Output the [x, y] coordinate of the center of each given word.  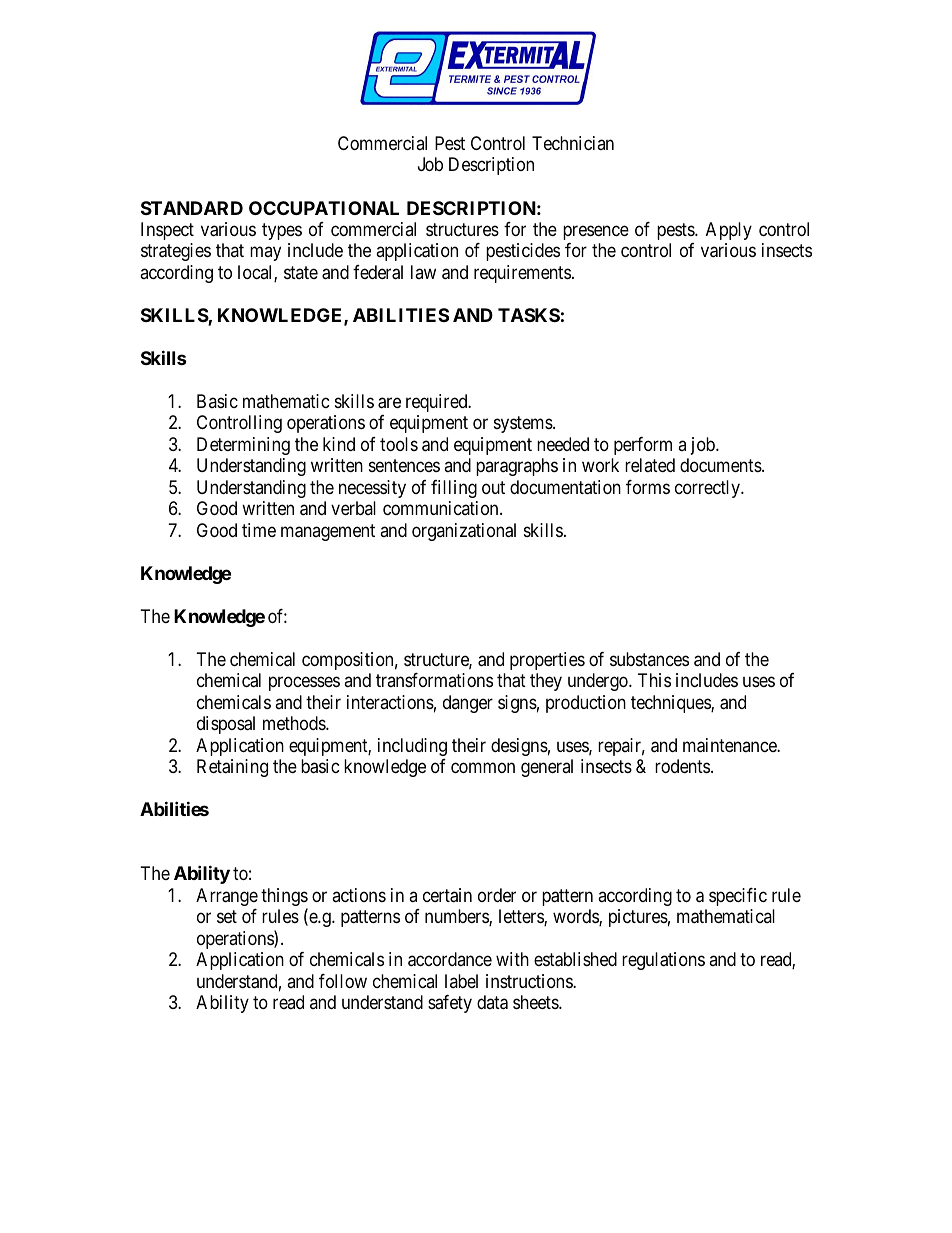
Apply [729, 231]
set [227, 917]
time [259, 530]
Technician [573, 143]
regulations [663, 961]
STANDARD [192, 208]
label [461, 981]
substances [649, 659]
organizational [464, 532]
